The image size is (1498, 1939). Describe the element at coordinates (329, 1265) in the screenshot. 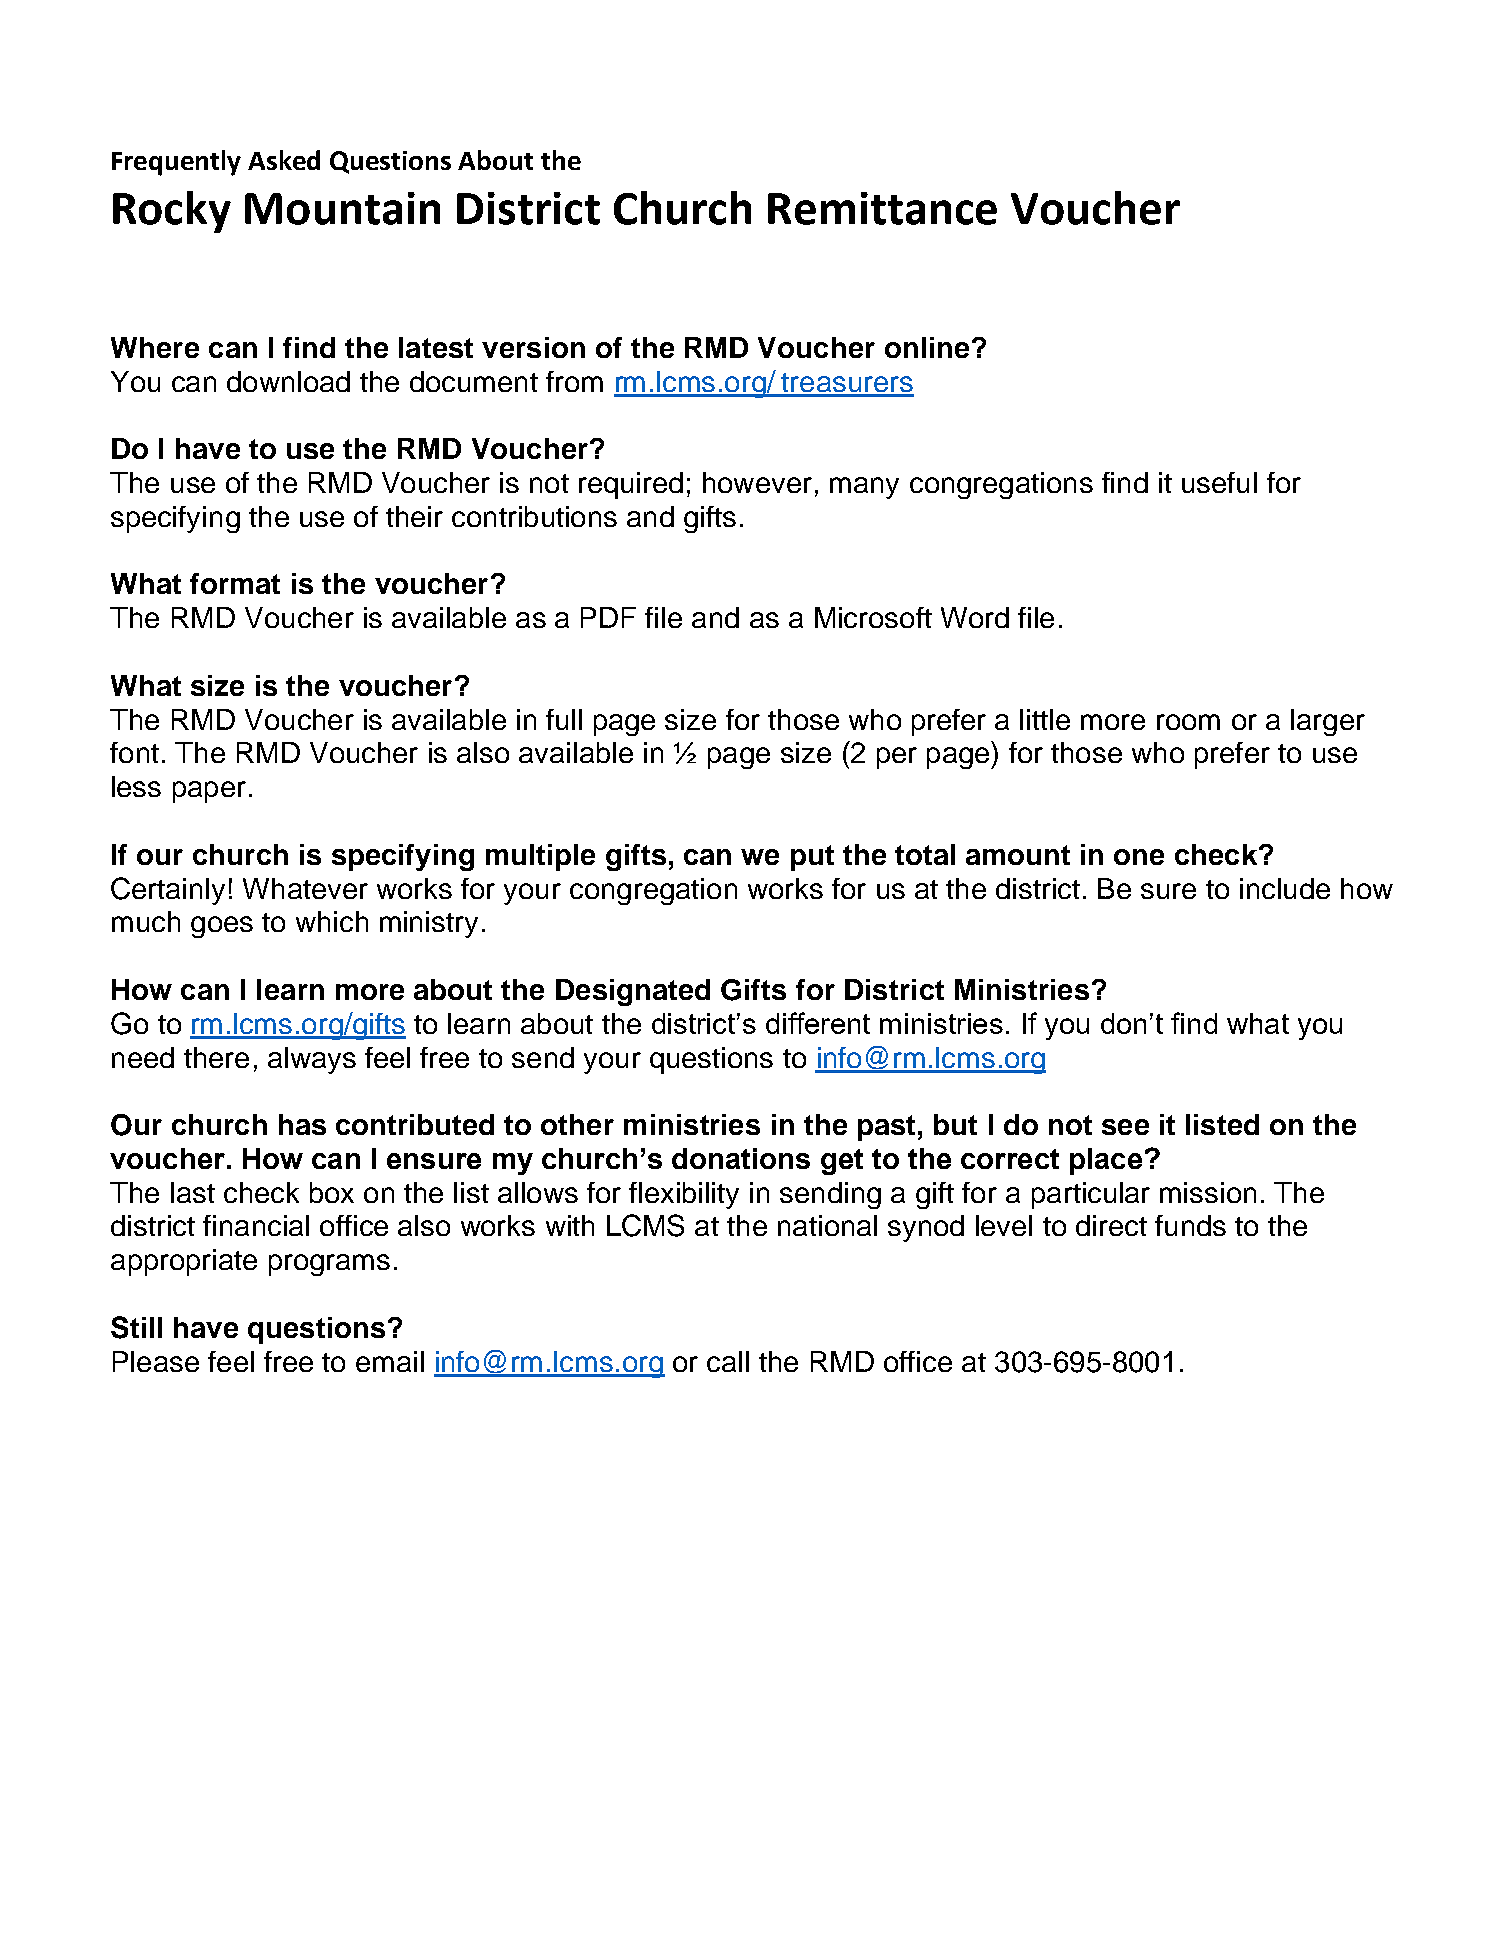

I see `programs` at that location.
